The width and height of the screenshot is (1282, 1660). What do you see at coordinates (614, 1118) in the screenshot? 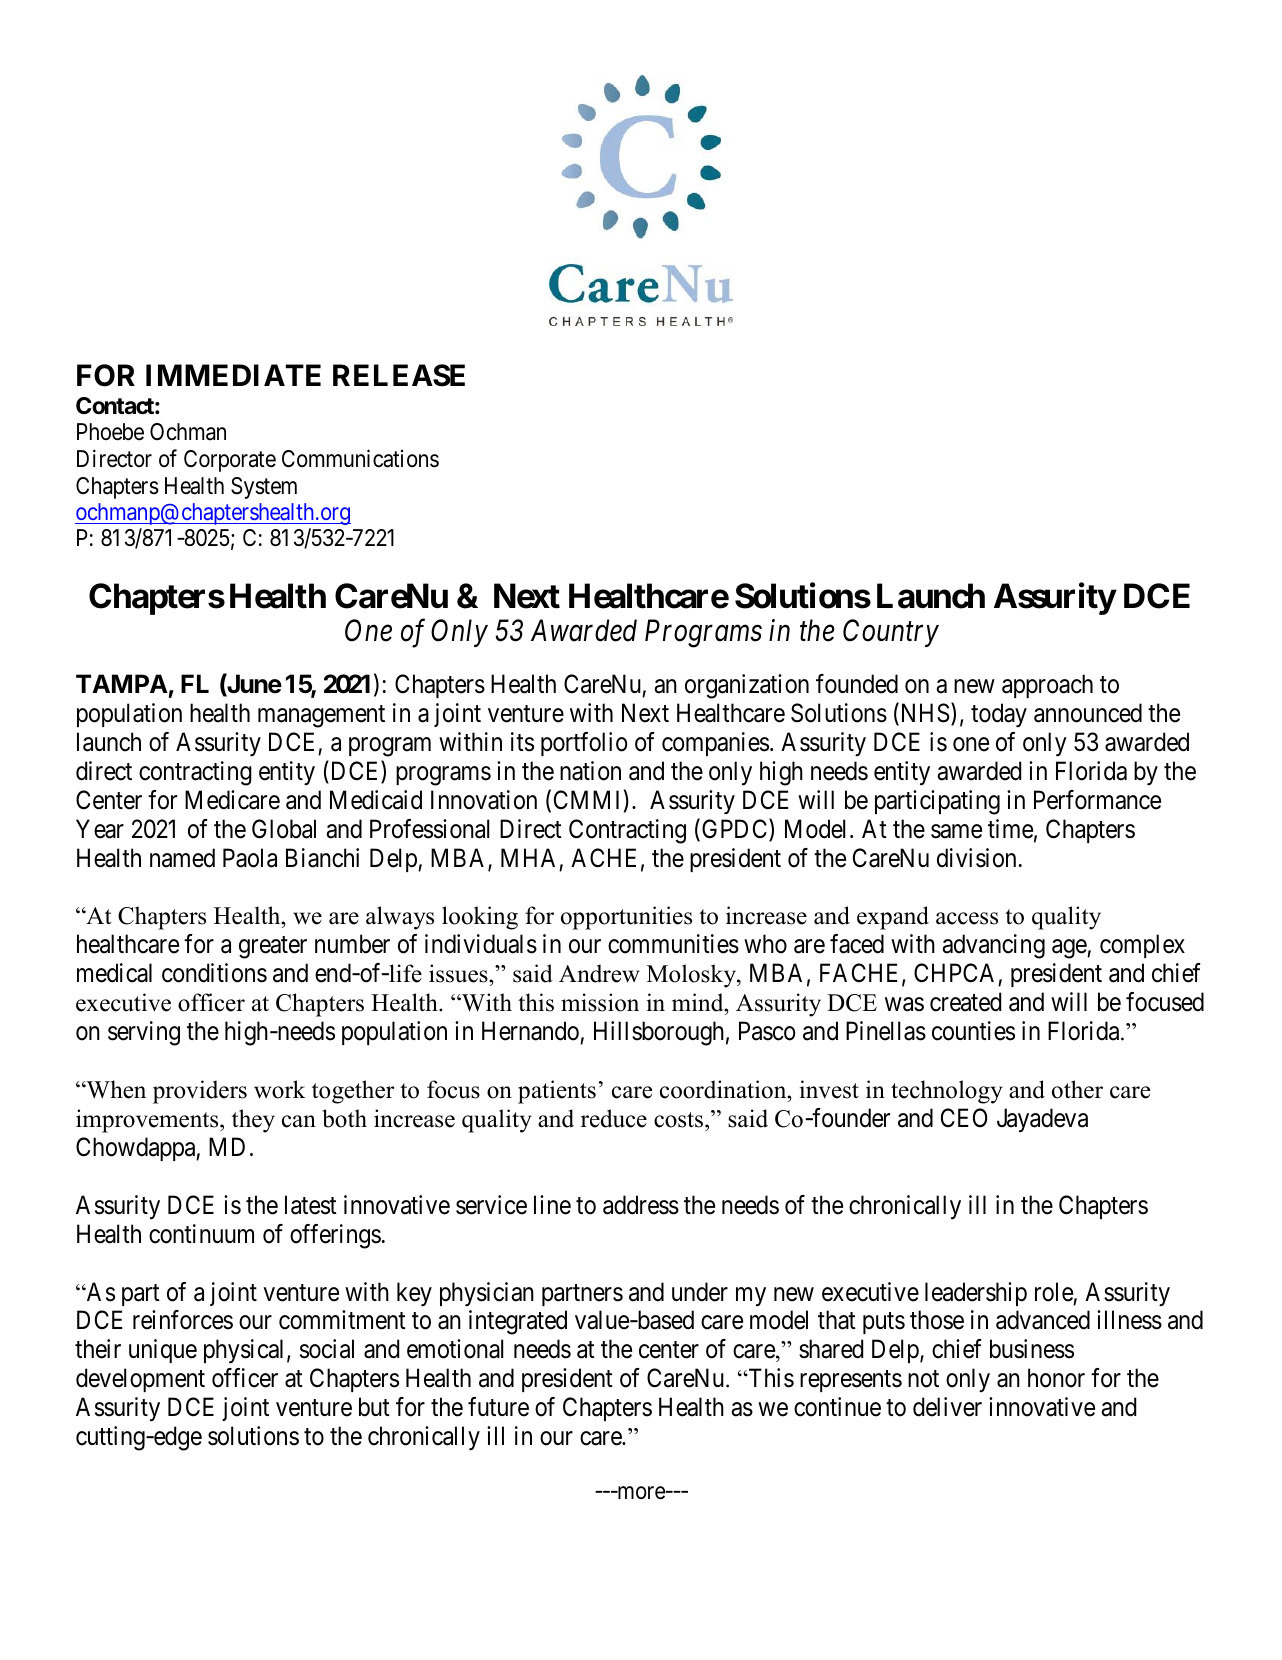
I see `reduce` at bounding box center [614, 1118].
